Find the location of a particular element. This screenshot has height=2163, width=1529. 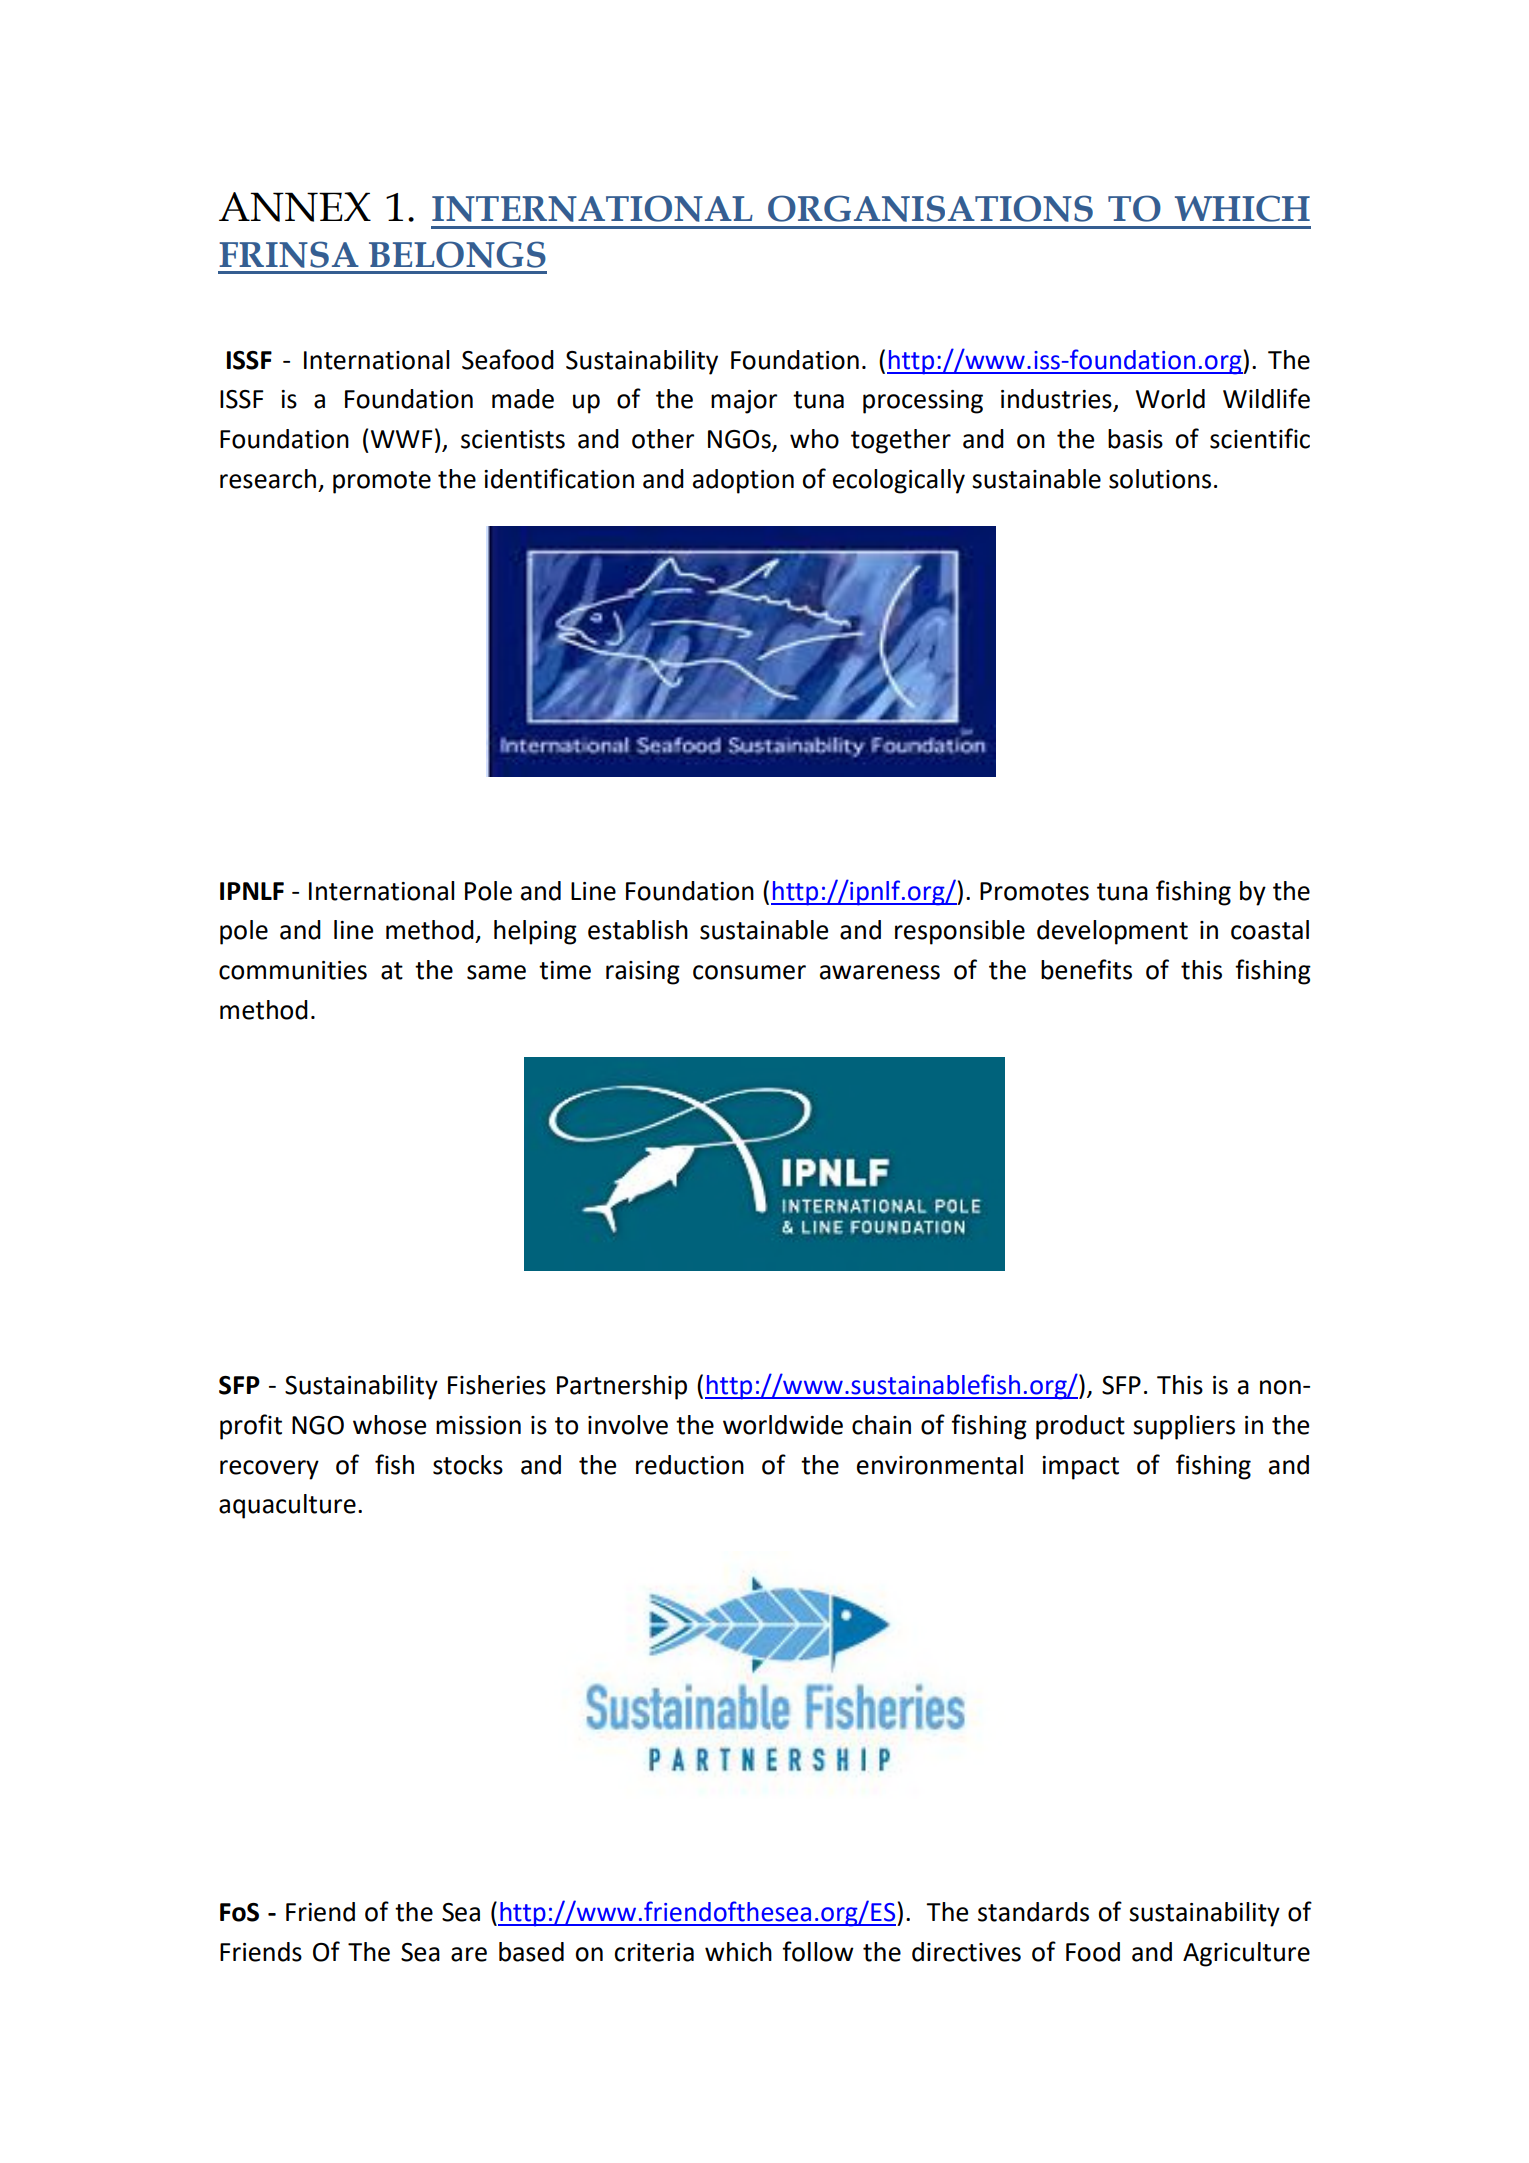

industries is located at coordinates (1057, 400).
